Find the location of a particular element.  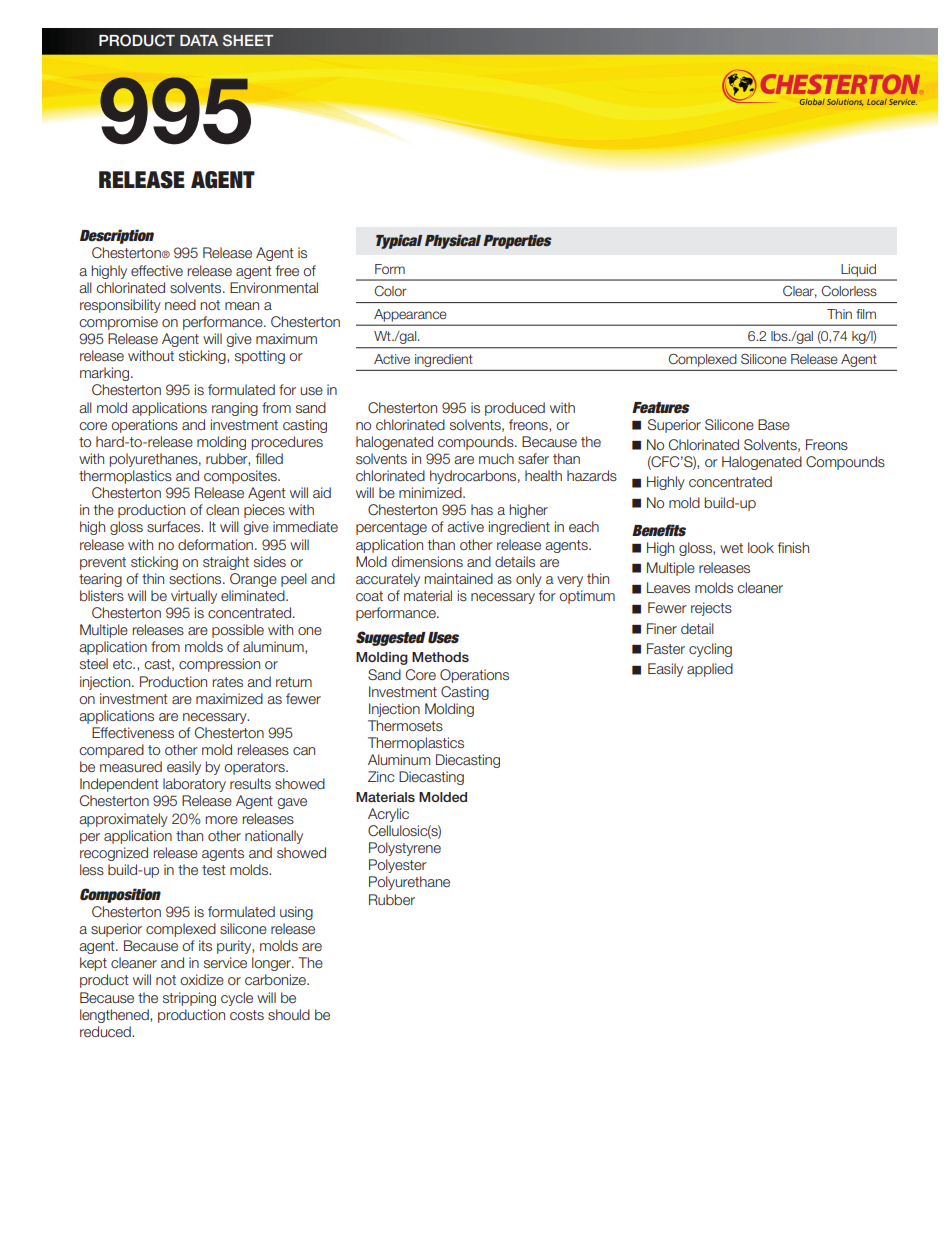

has is located at coordinates (482, 509).
